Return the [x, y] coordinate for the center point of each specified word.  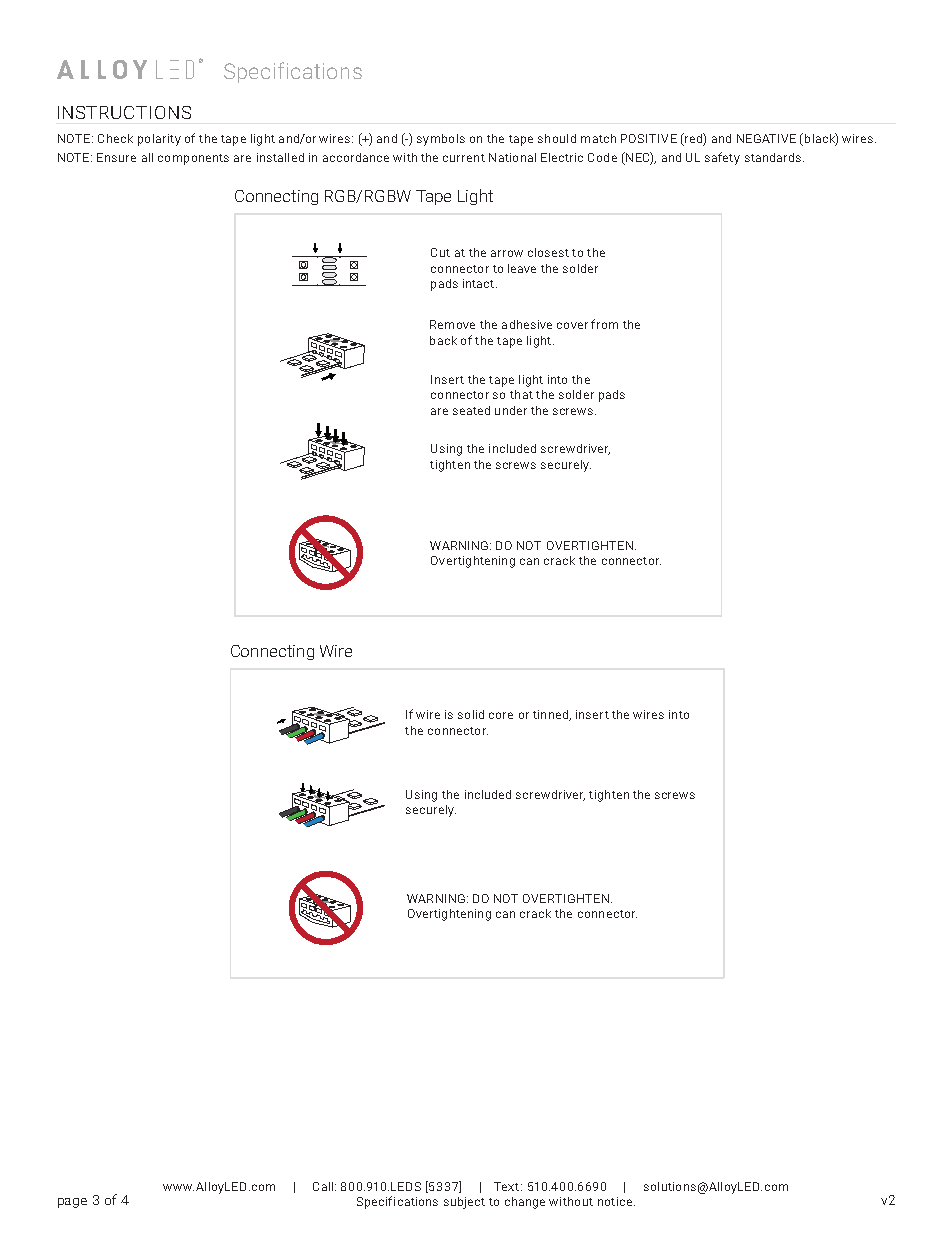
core [501, 715]
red [693, 138]
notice [615, 1201]
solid [471, 714]
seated [471, 410]
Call [324, 1186]
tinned [551, 715]
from [604, 324]
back [443, 340]
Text [508, 1186]
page [72, 1203]
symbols [441, 140]
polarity [159, 140]
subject [464, 1203]
